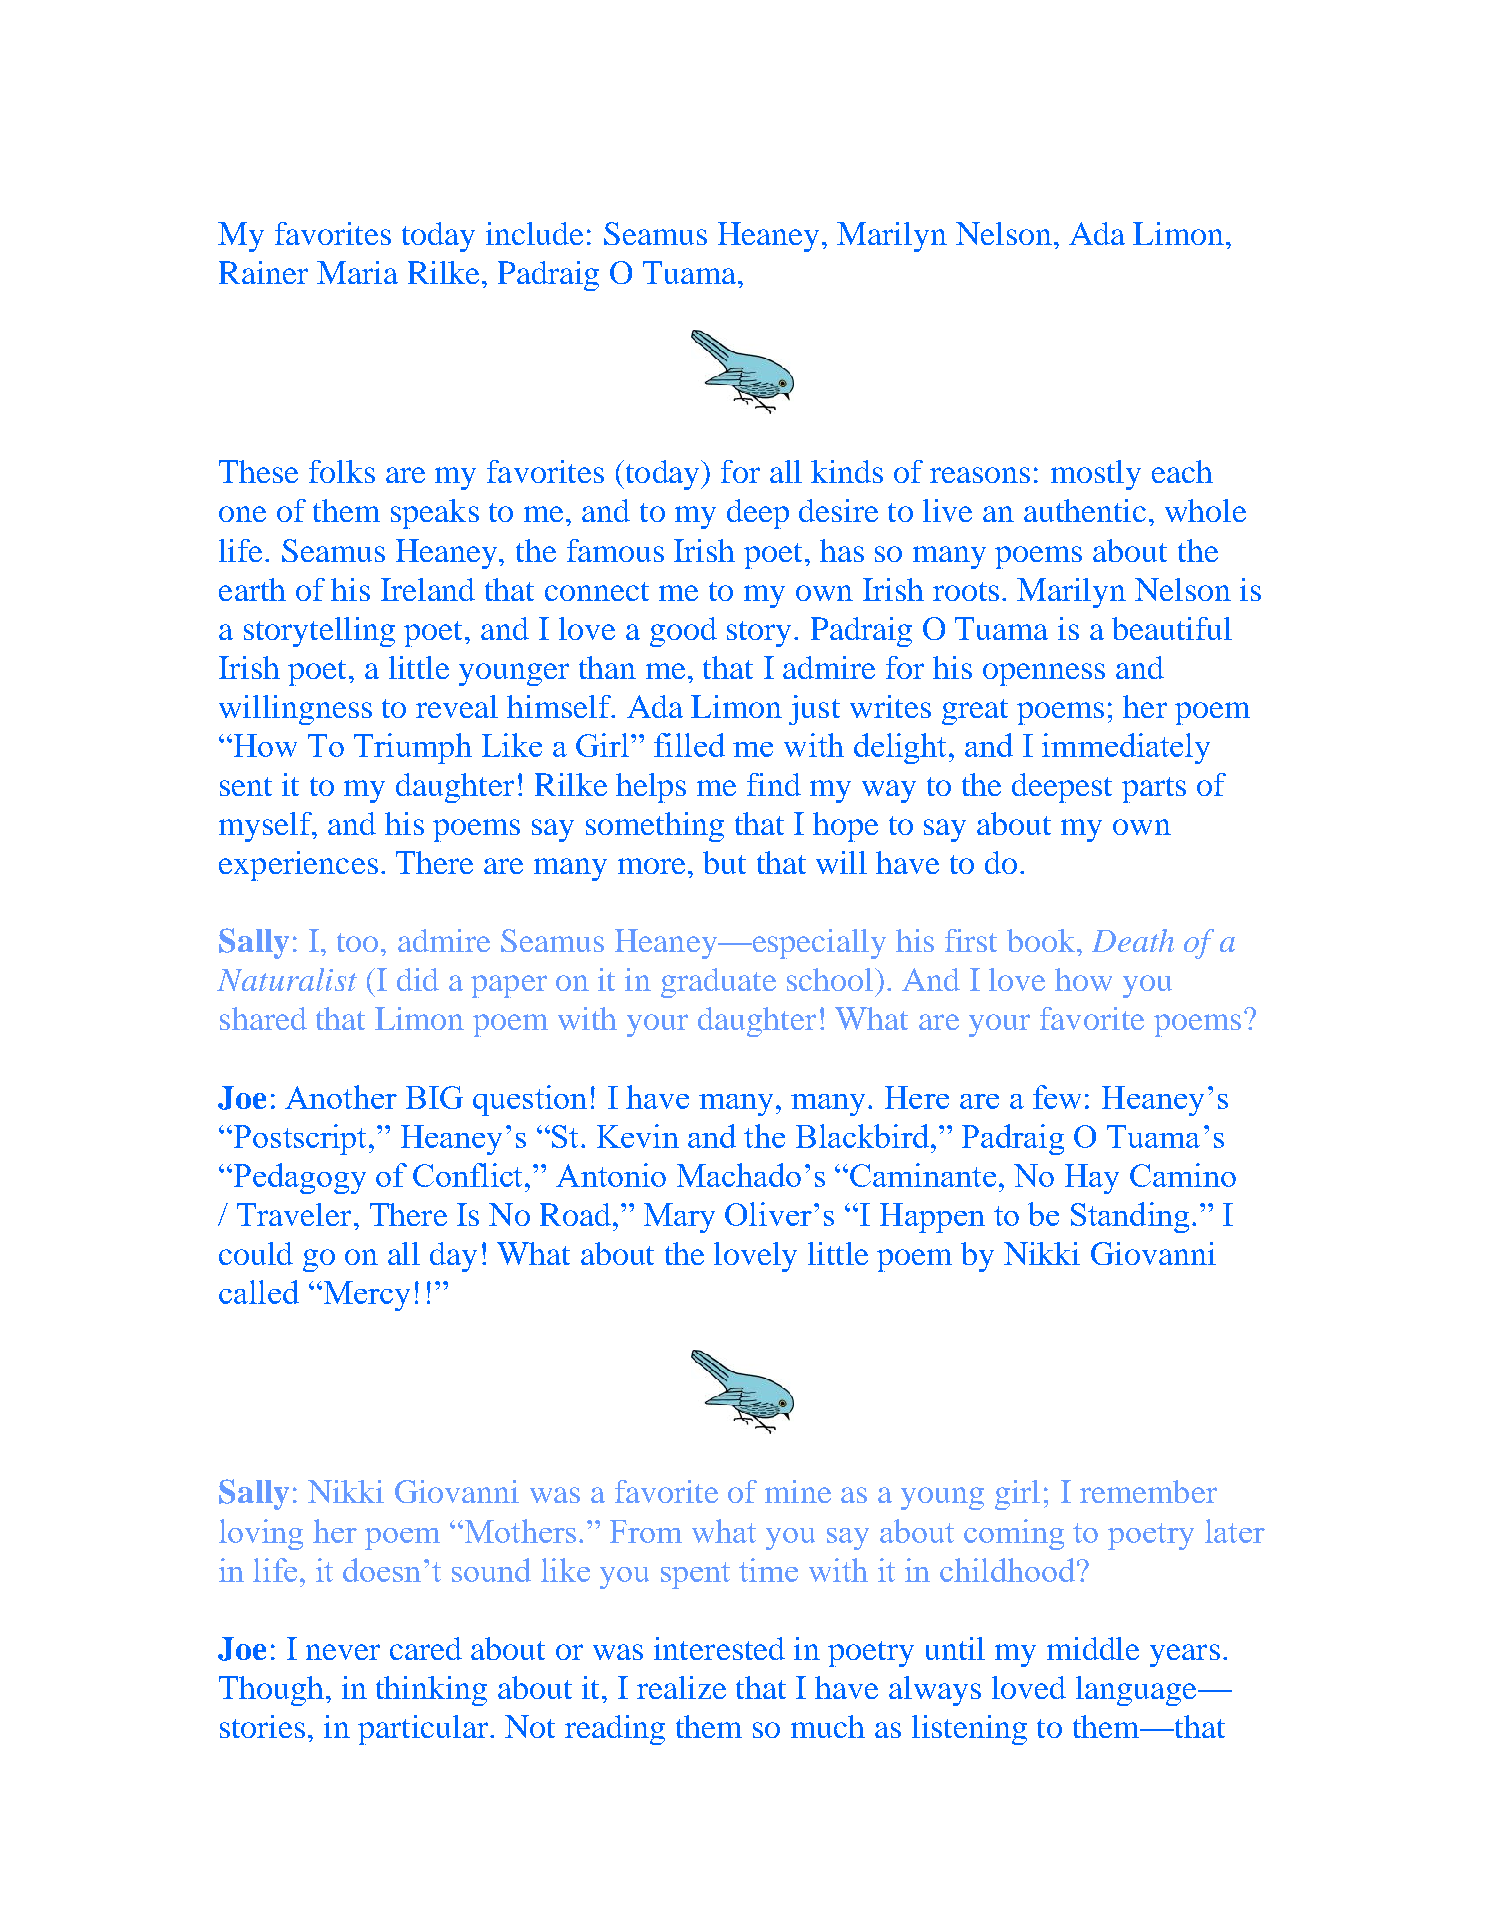  What do you see at coordinates (365, 1296) in the page?
I see `Mercy` at bounding box center [365, 1296].
